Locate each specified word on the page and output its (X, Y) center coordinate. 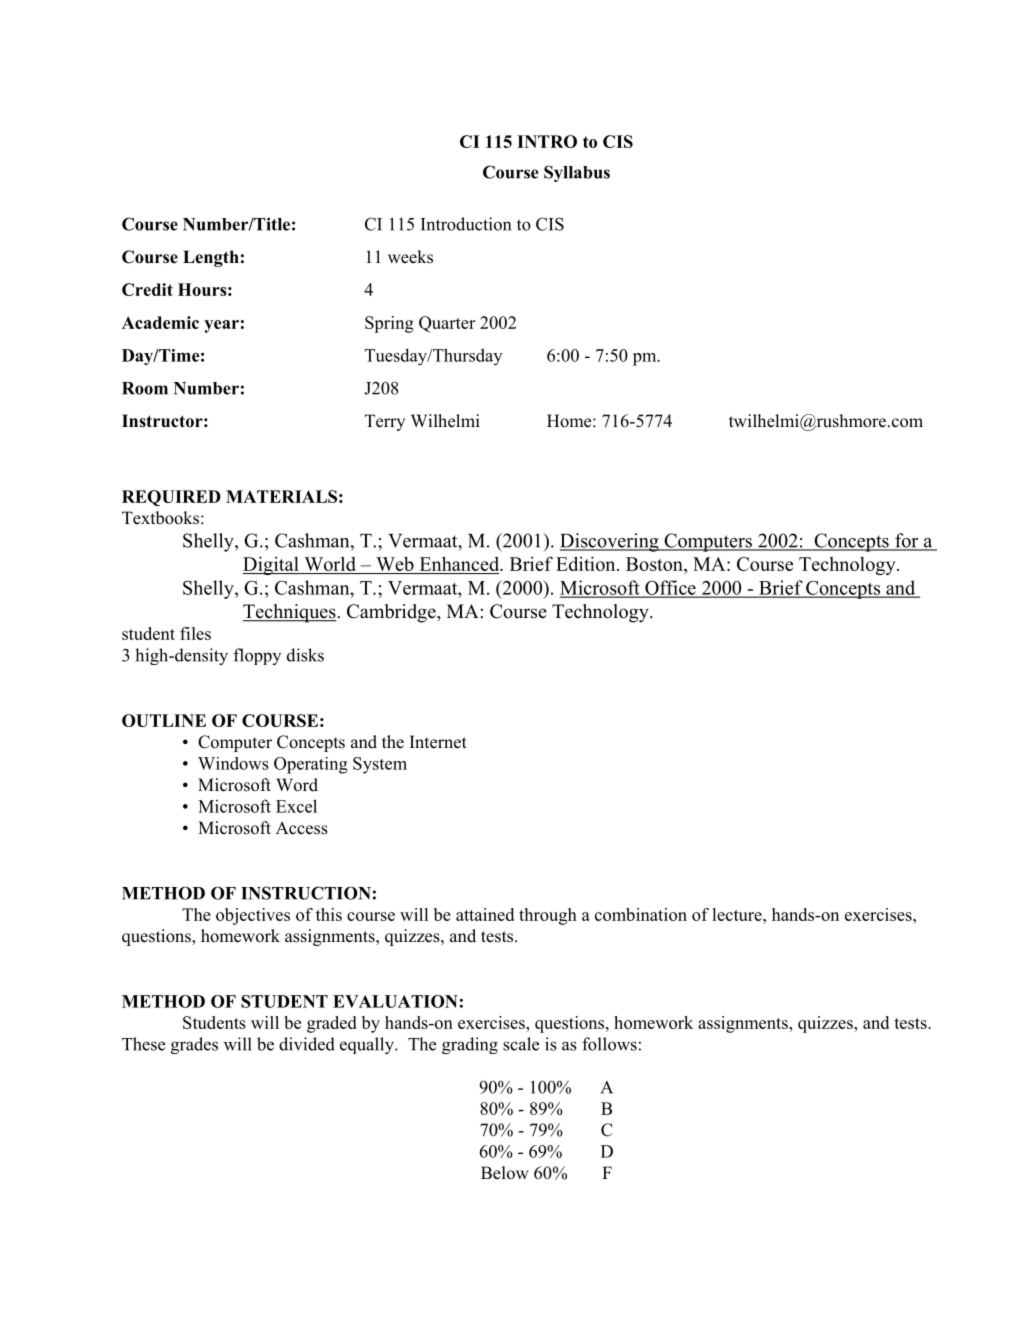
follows (609, 1044)
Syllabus (577, 173)
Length (211, 258)
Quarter (447, 324)
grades (194, 1045)
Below (505, 1173)
